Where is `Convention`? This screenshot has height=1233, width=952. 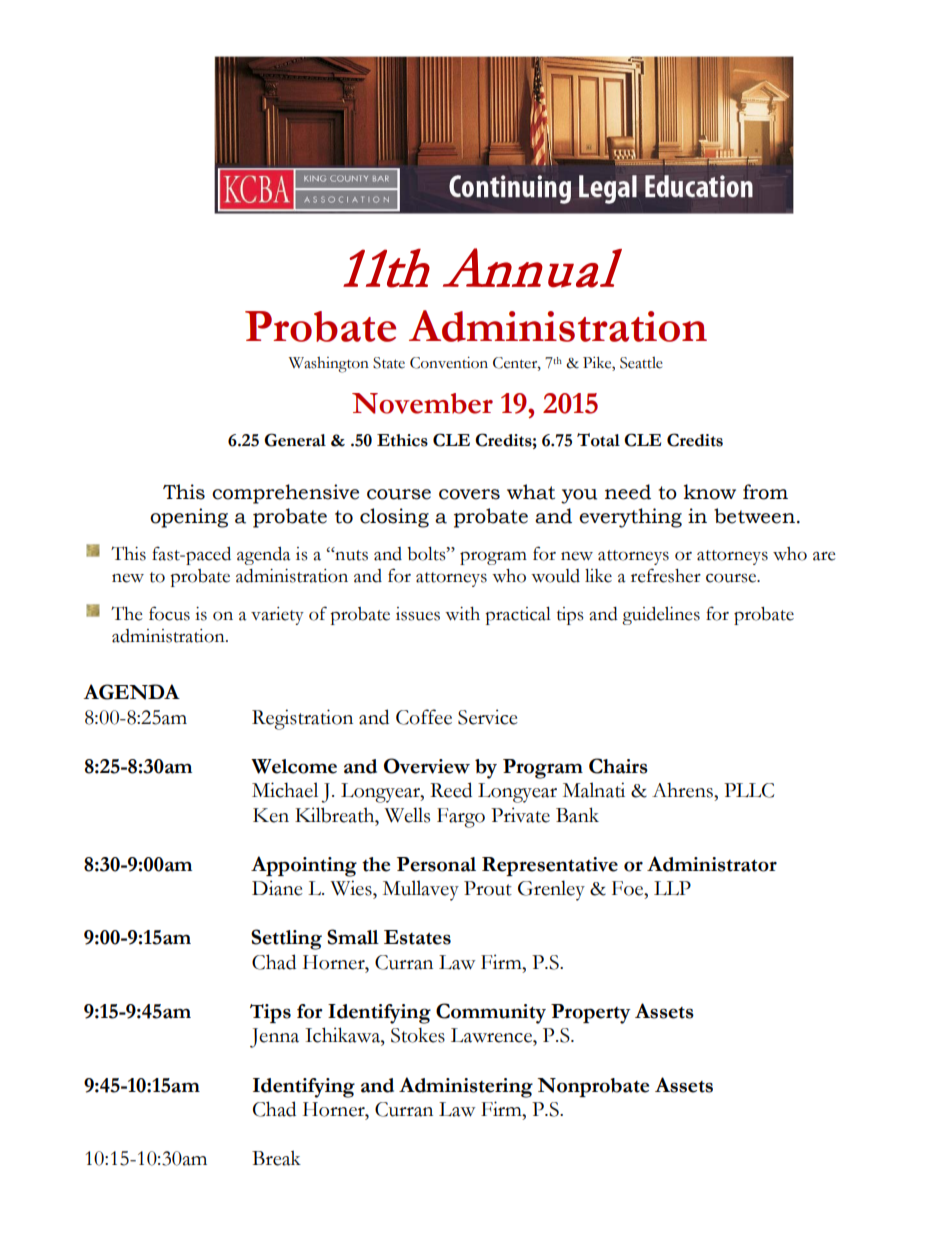 Convention is located at coordinates (449, 363).
